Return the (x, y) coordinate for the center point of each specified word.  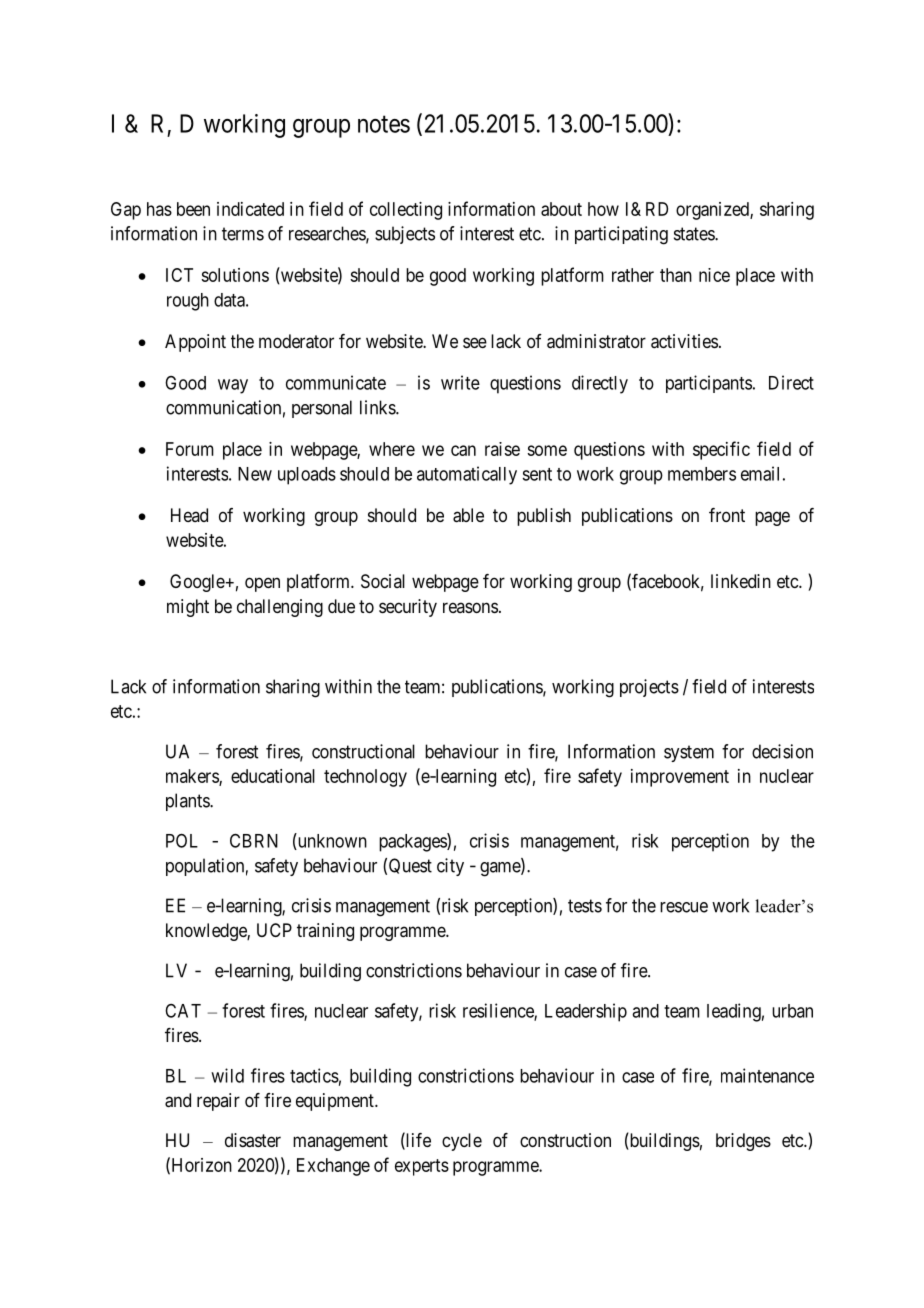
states (695, 234)
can (463, 450)
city (450, 867)
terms (243, 234)
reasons (470, 607)
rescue (684, 907)
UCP (274, 930)
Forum (190, 449)
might (188, 608)
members (702, 474)
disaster (253, 1140)
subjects (405, 235)
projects (649, 688)
